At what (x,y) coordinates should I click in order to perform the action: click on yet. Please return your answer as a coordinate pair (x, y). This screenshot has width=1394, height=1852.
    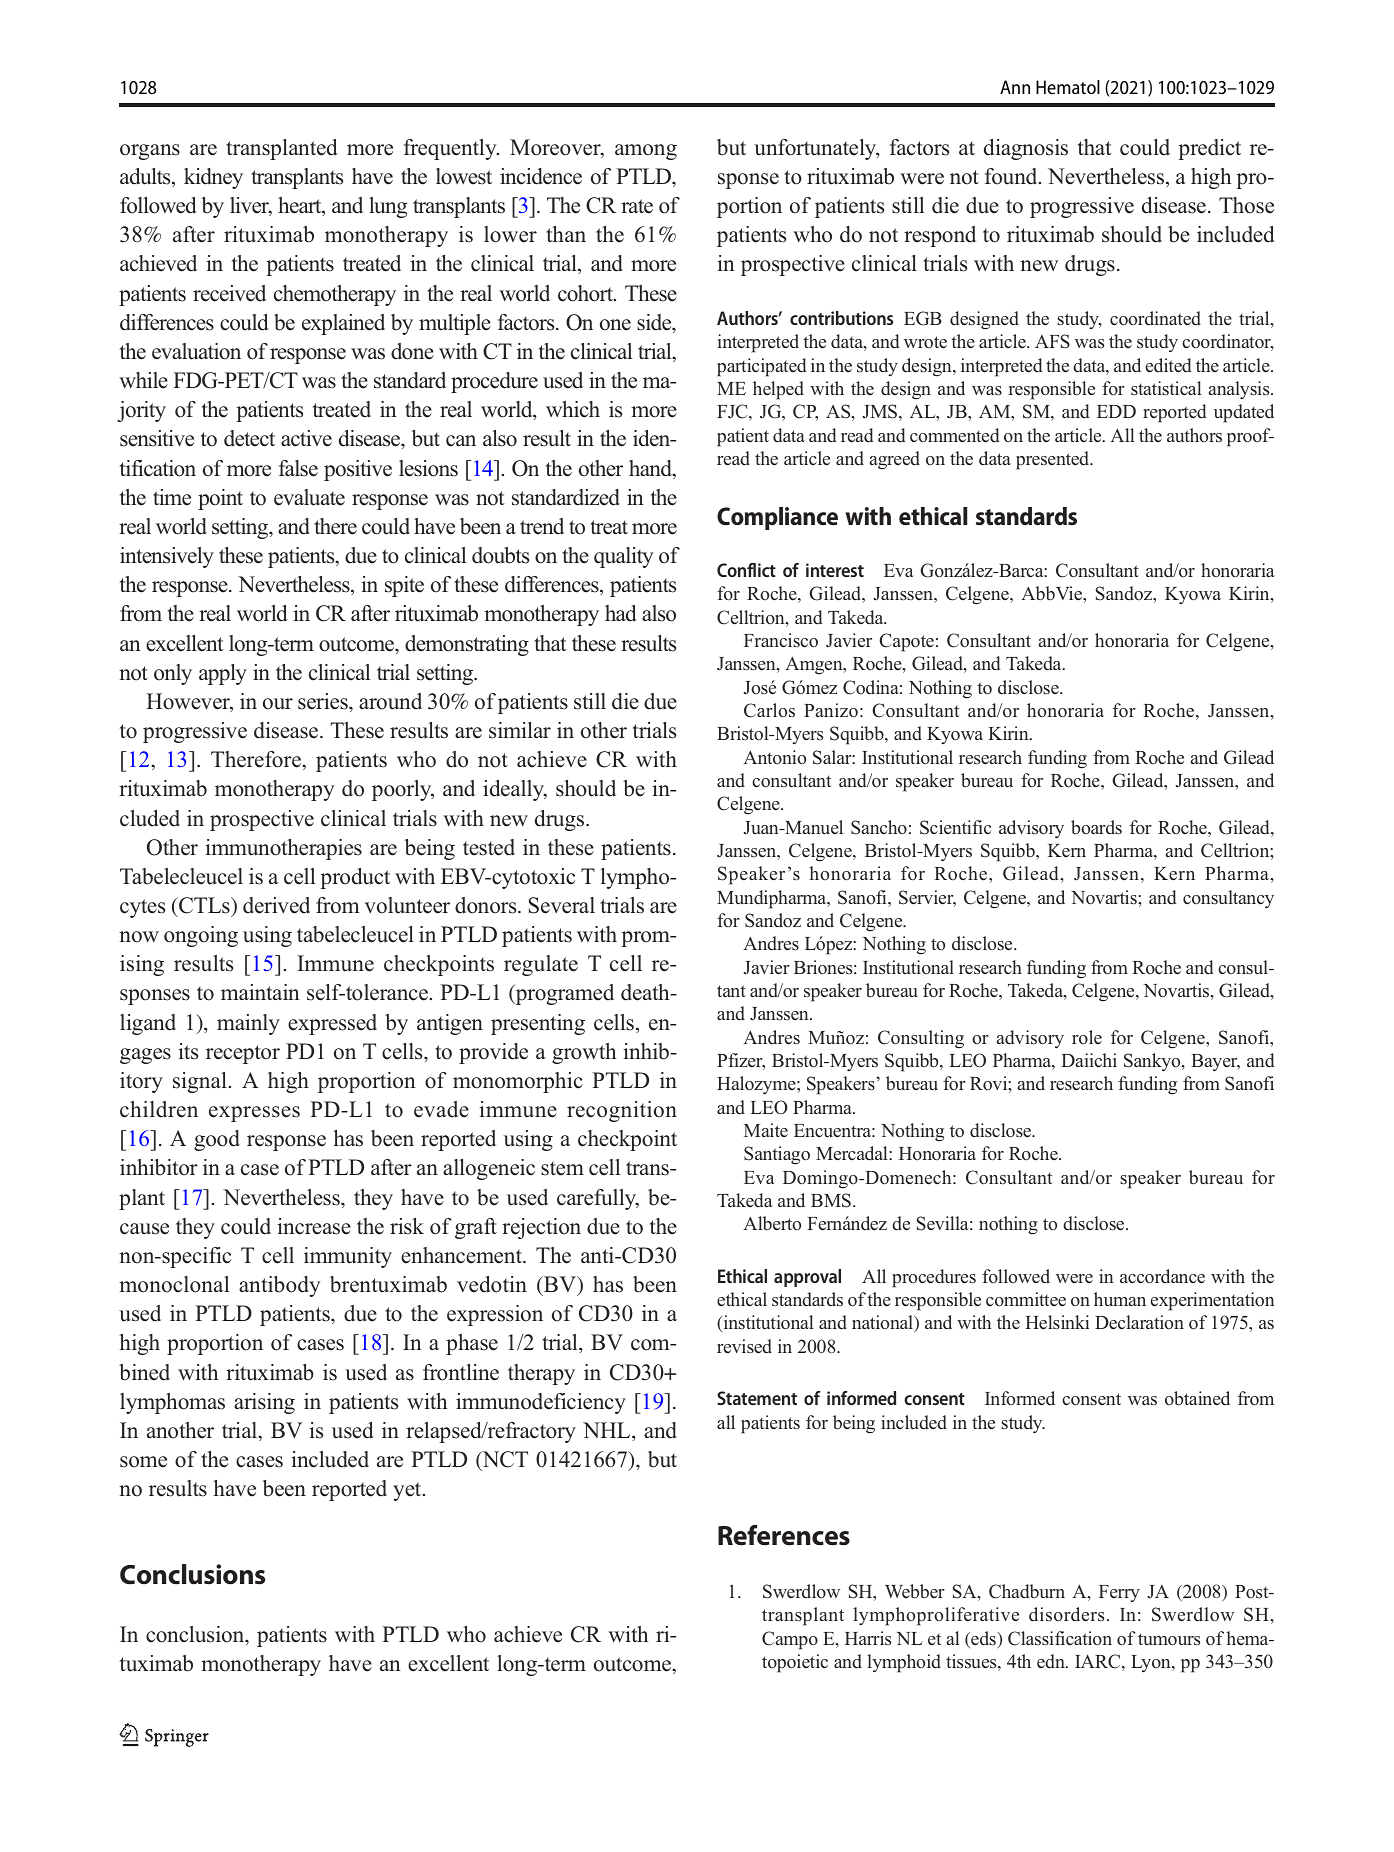
    Looking at the image, I should click on (408, 1491).
